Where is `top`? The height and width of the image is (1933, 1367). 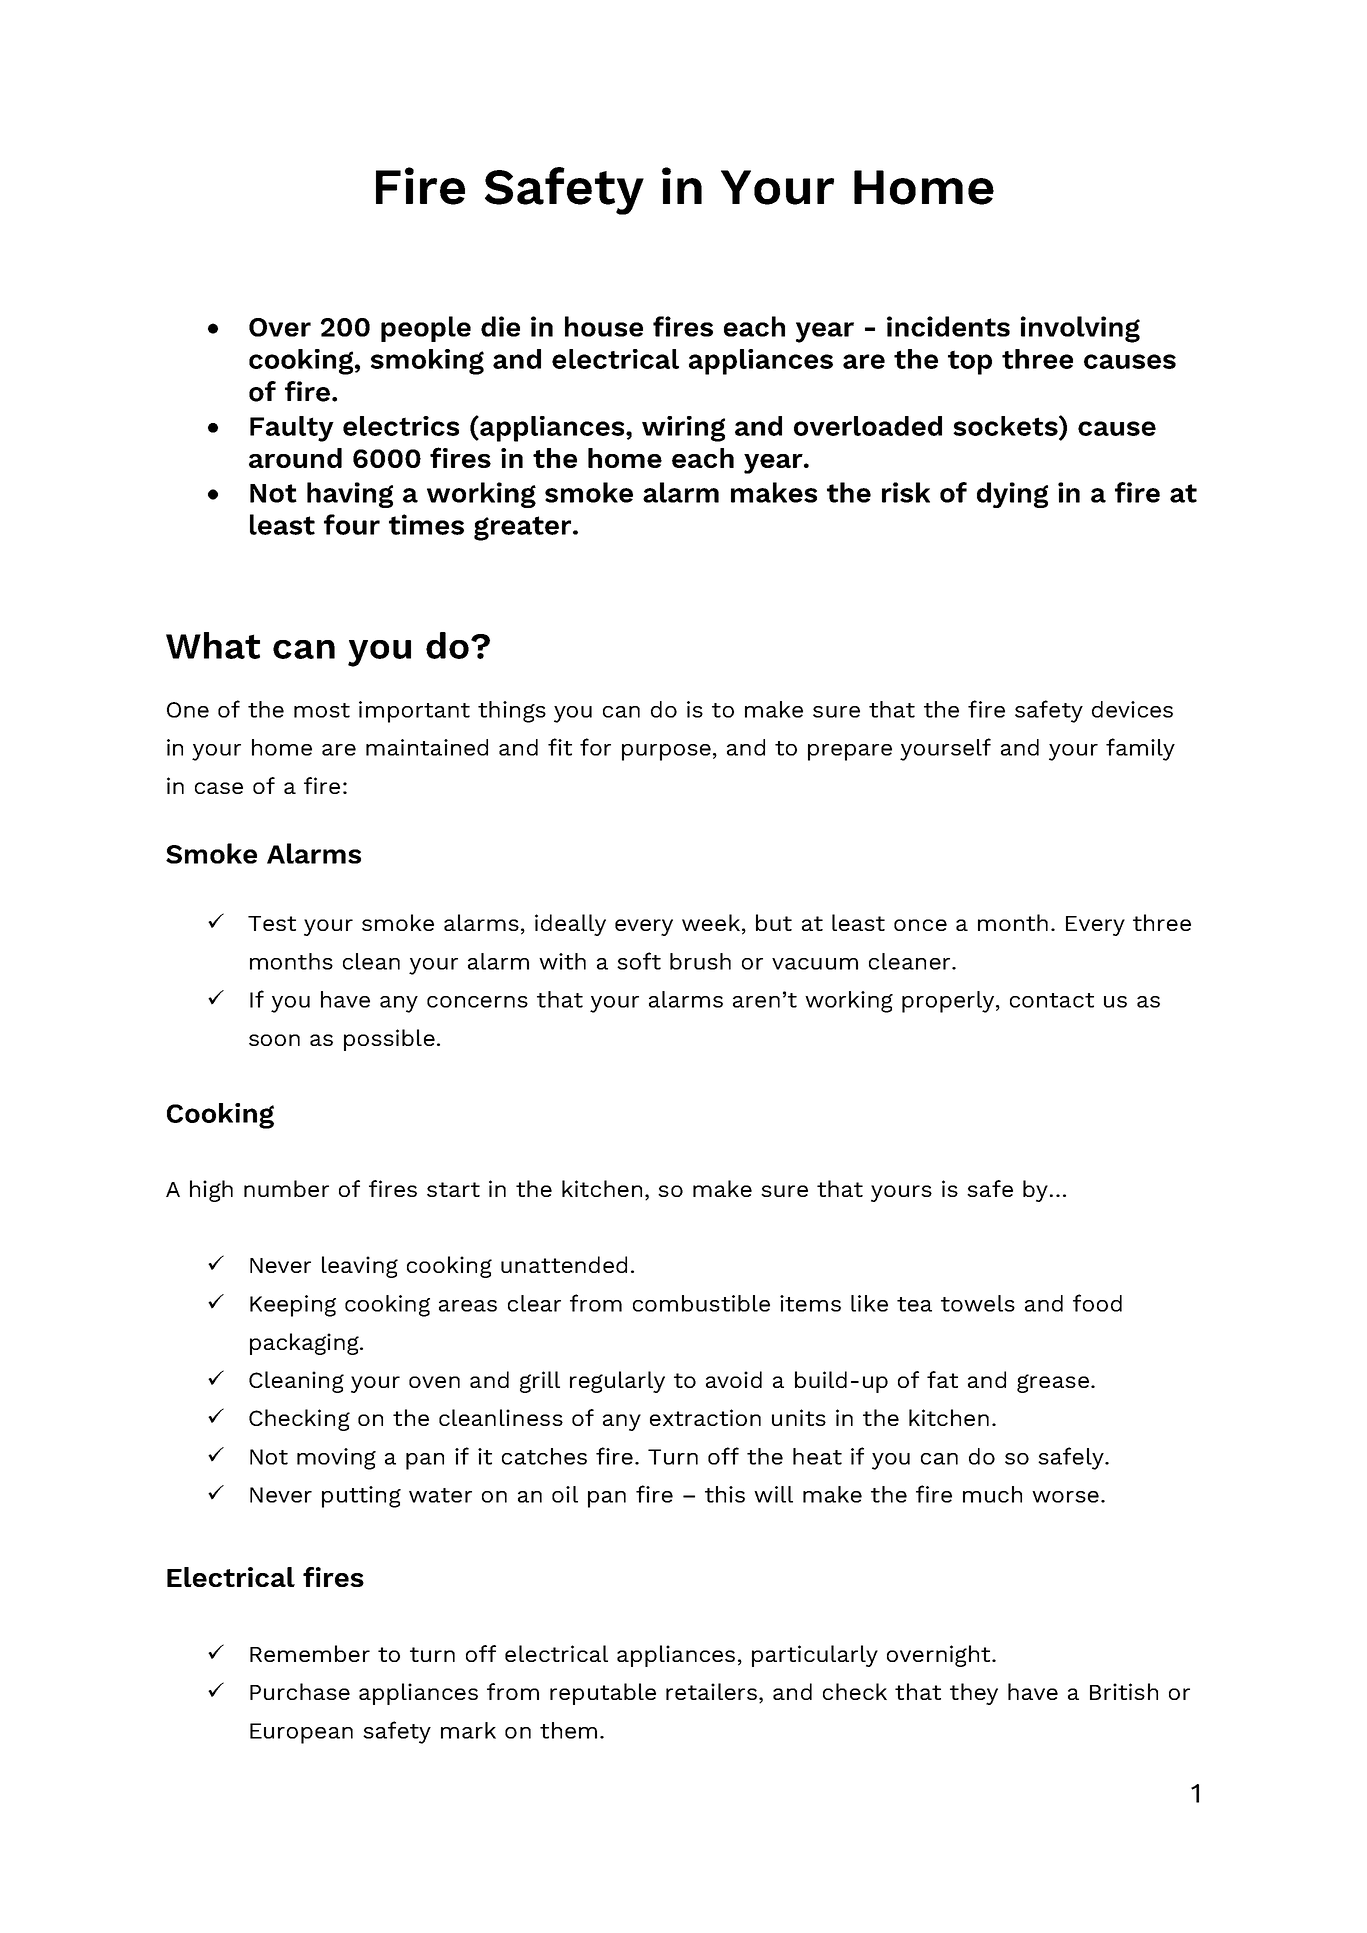 top is located at coordinates (970, 362).
